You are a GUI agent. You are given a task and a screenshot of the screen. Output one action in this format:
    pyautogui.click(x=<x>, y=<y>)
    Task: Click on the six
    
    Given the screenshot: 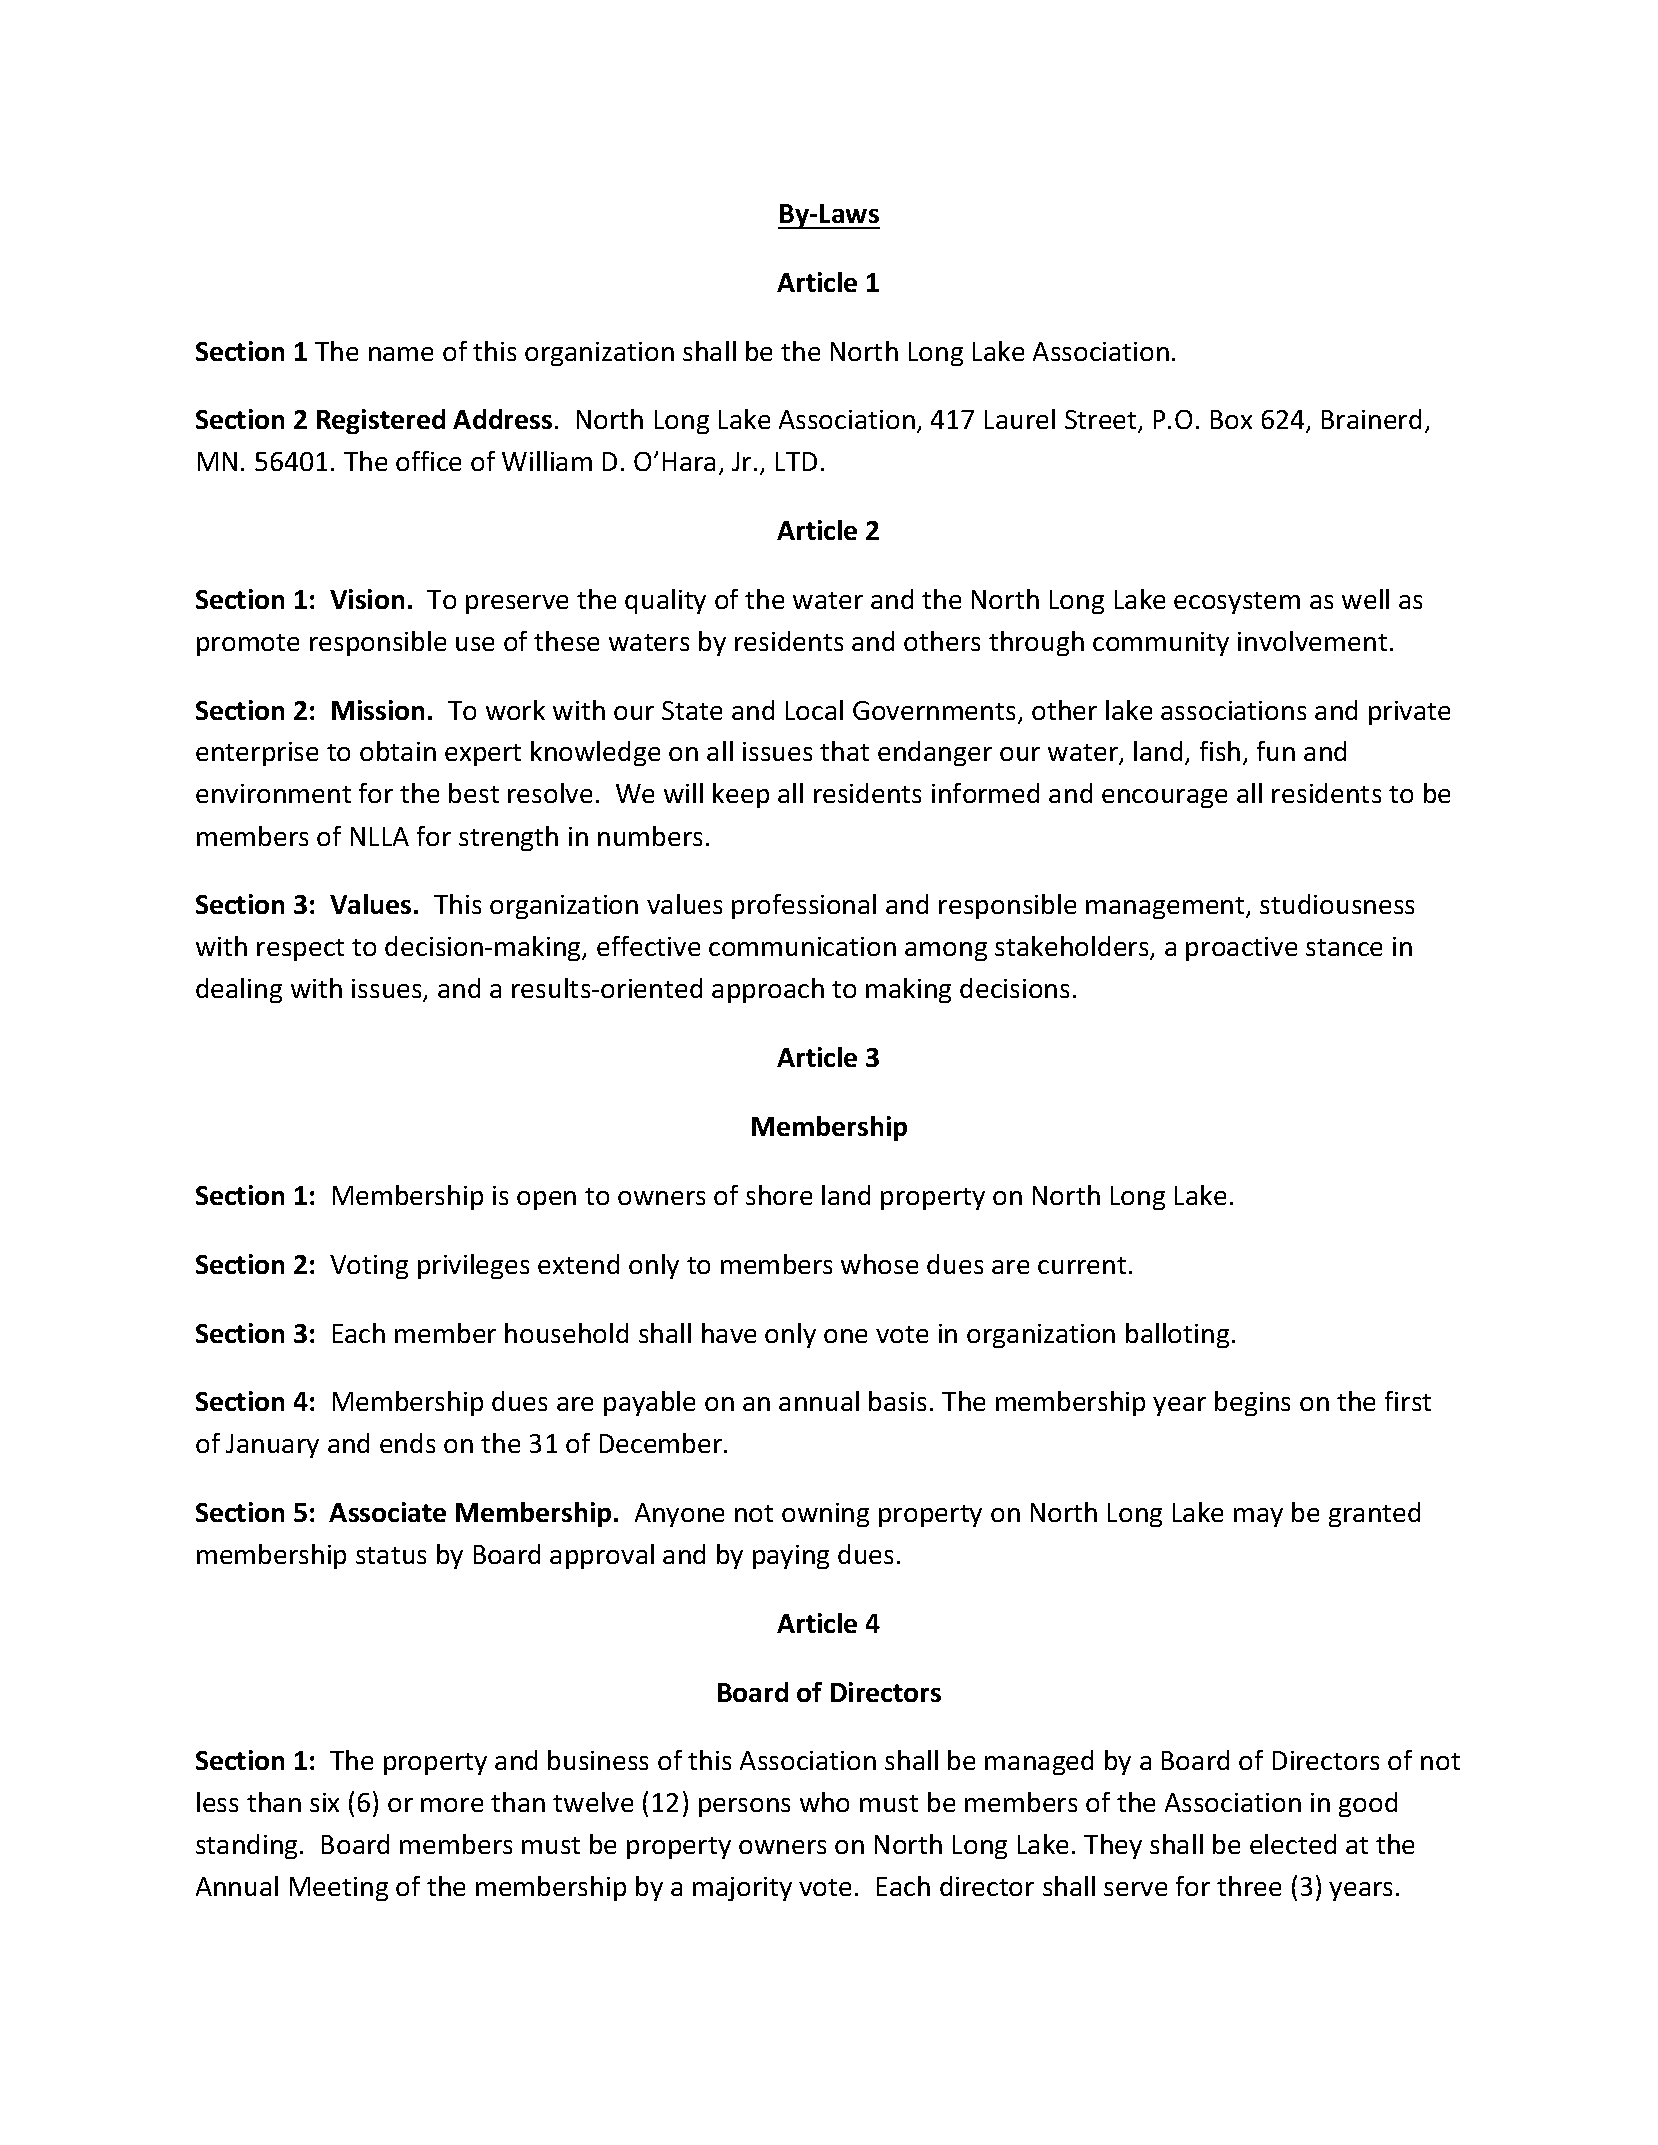 What is the action you would take?
    pyautogui.click(x=324, y=1802)
